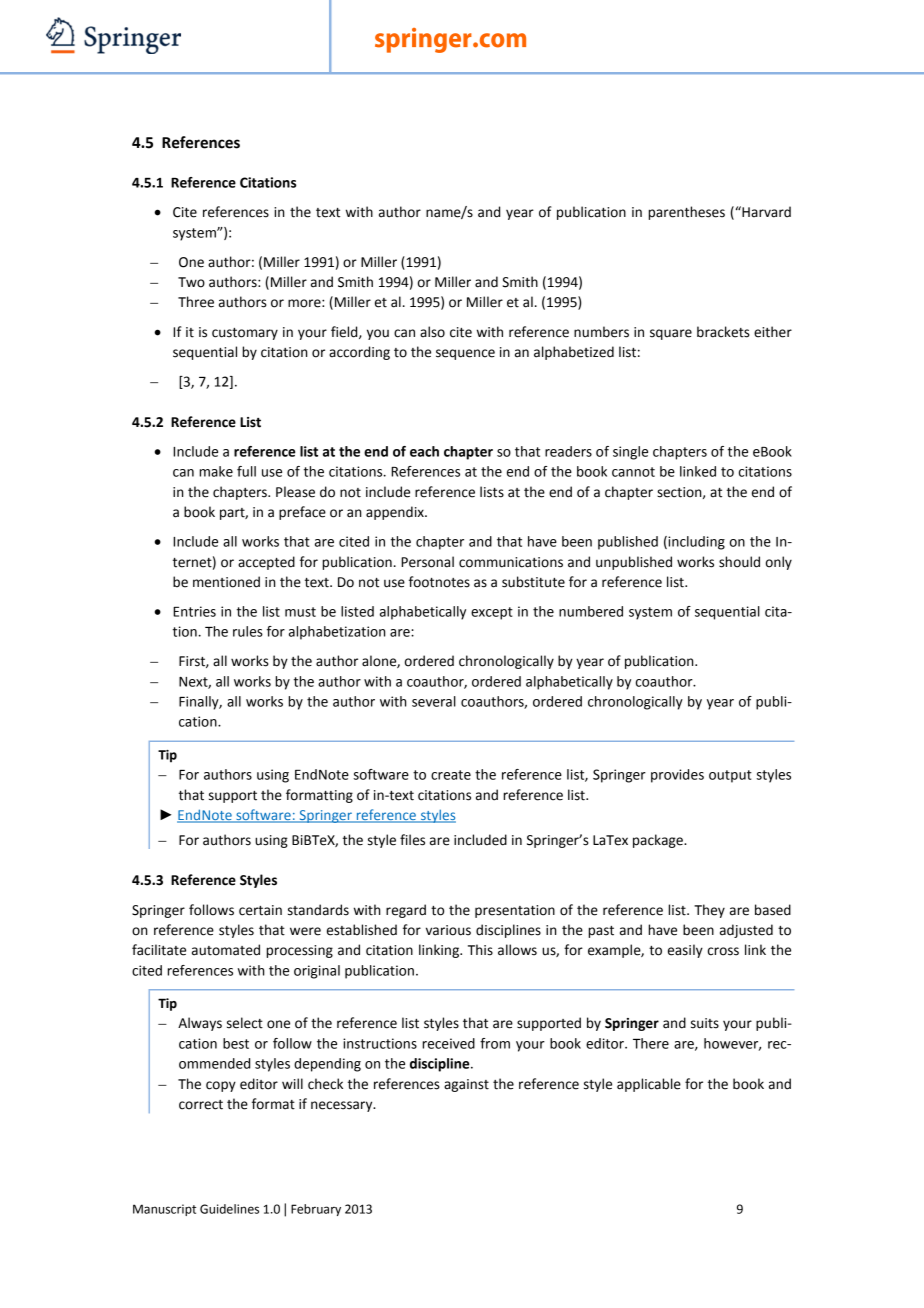 Image resolution: width=924 pixels, height=1308 pixels. I want to click on several, so click(434, 701).
